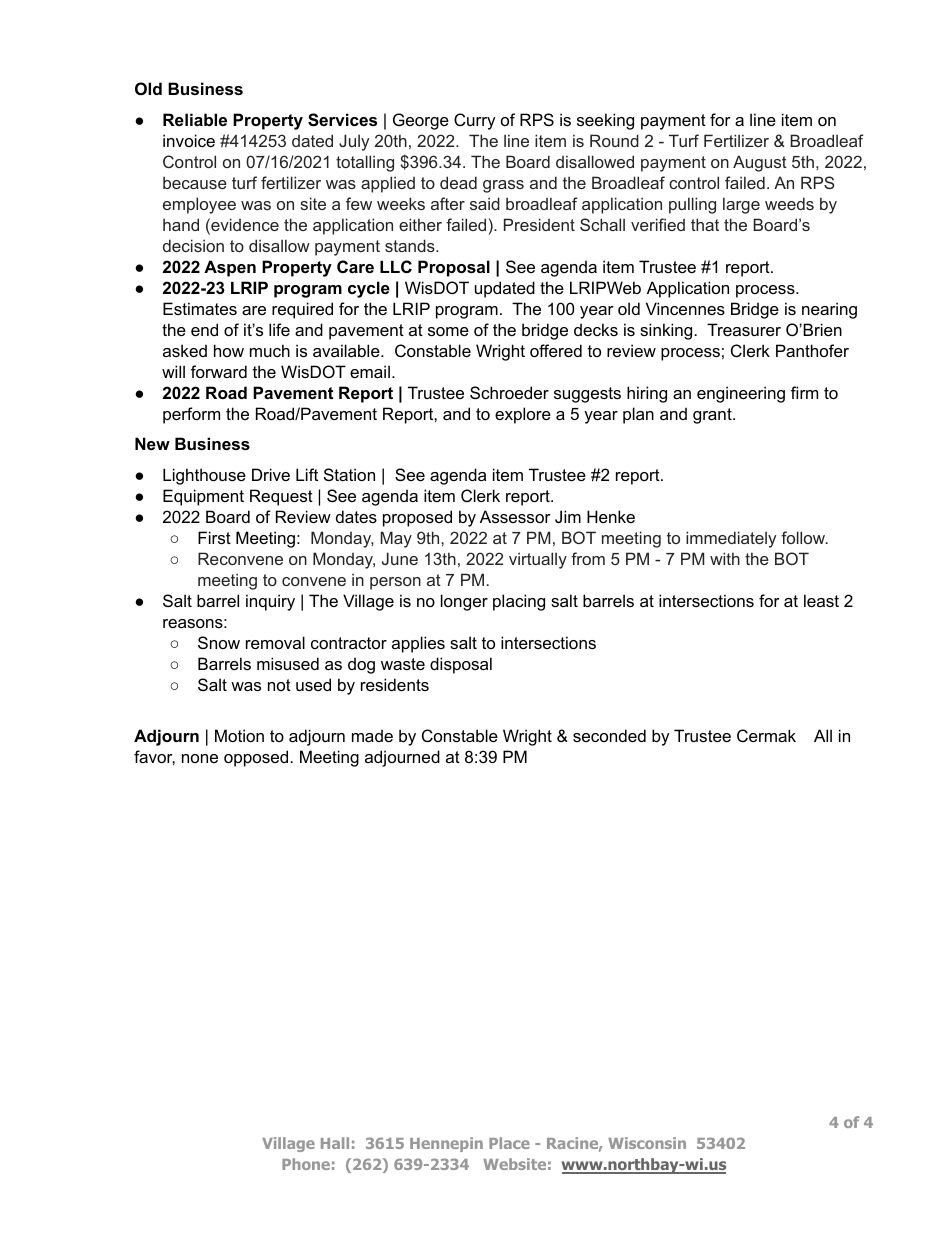 Image resolution: width=952 pixels, height=1233 pixels. I want to click on Phone, so click(306, 1164).
